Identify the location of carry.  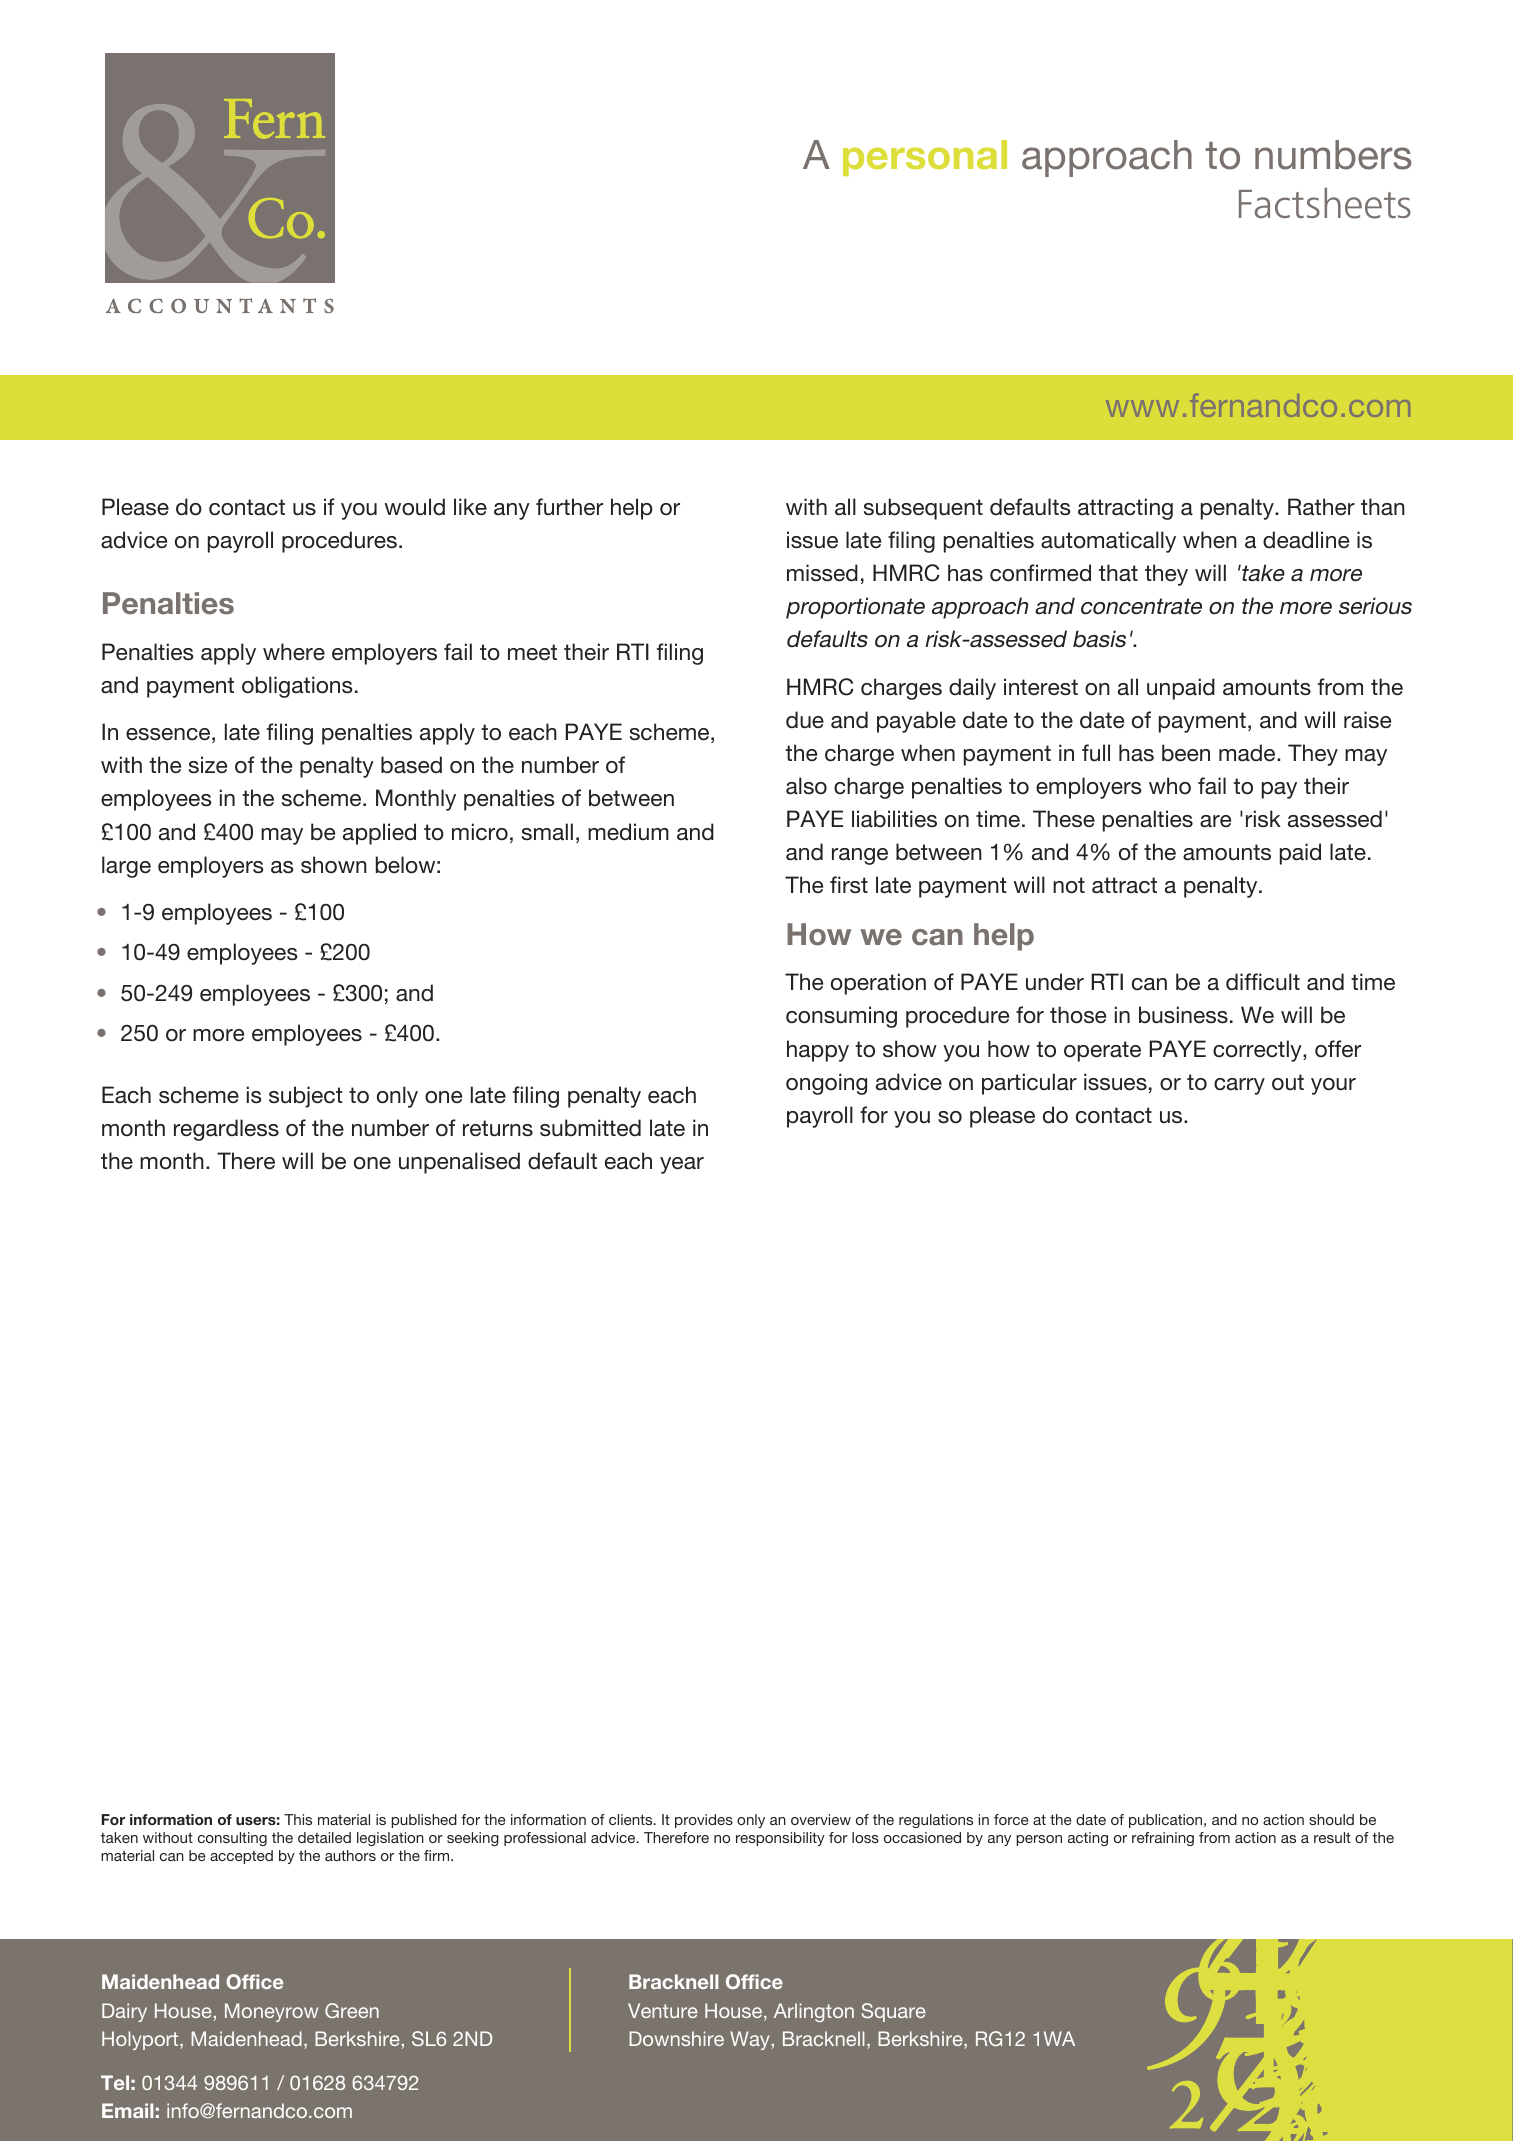
(1239, 1086).
